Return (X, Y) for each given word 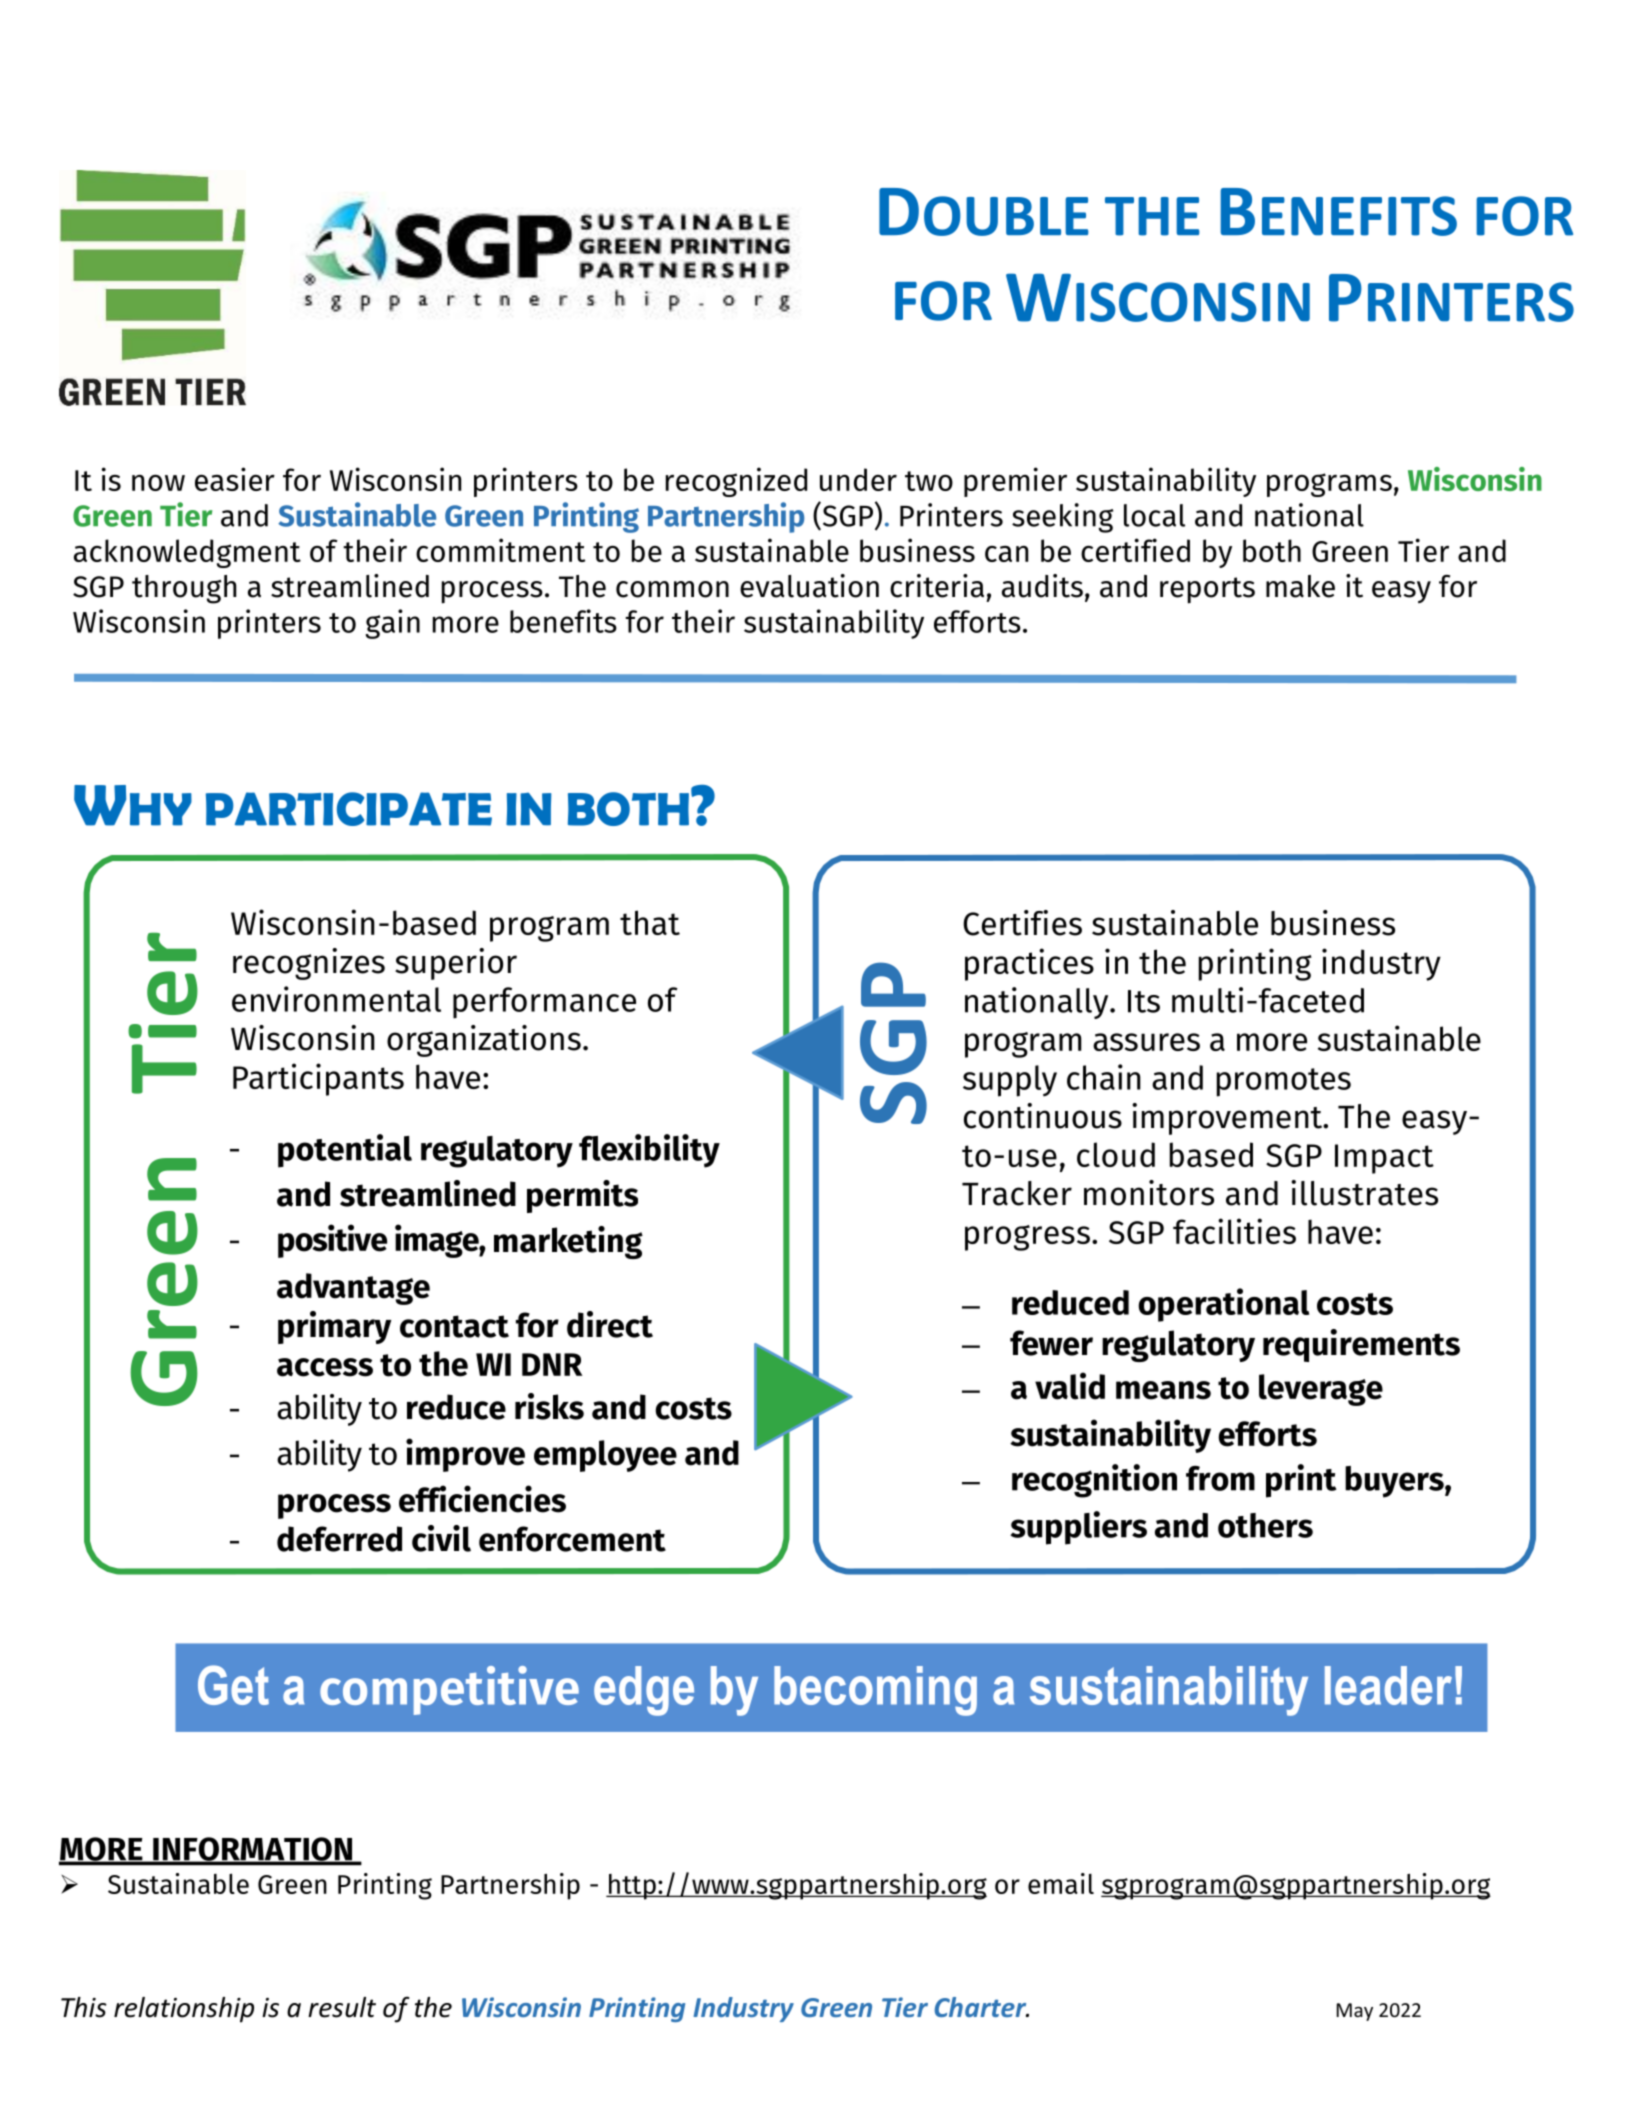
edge (644, 1691)
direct (610, 1324)
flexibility (649, 1151)
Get (233, 1685)
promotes (1284, 1082)
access (325, 1367)
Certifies (1022, 923)
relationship (184, 2010)
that (650, 922)
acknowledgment (187, 553)
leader (1388, 1685)
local (1154, 515)
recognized (736, 482)
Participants (318, 1079)
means (1163, 1390)
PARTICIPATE (349, 809)
